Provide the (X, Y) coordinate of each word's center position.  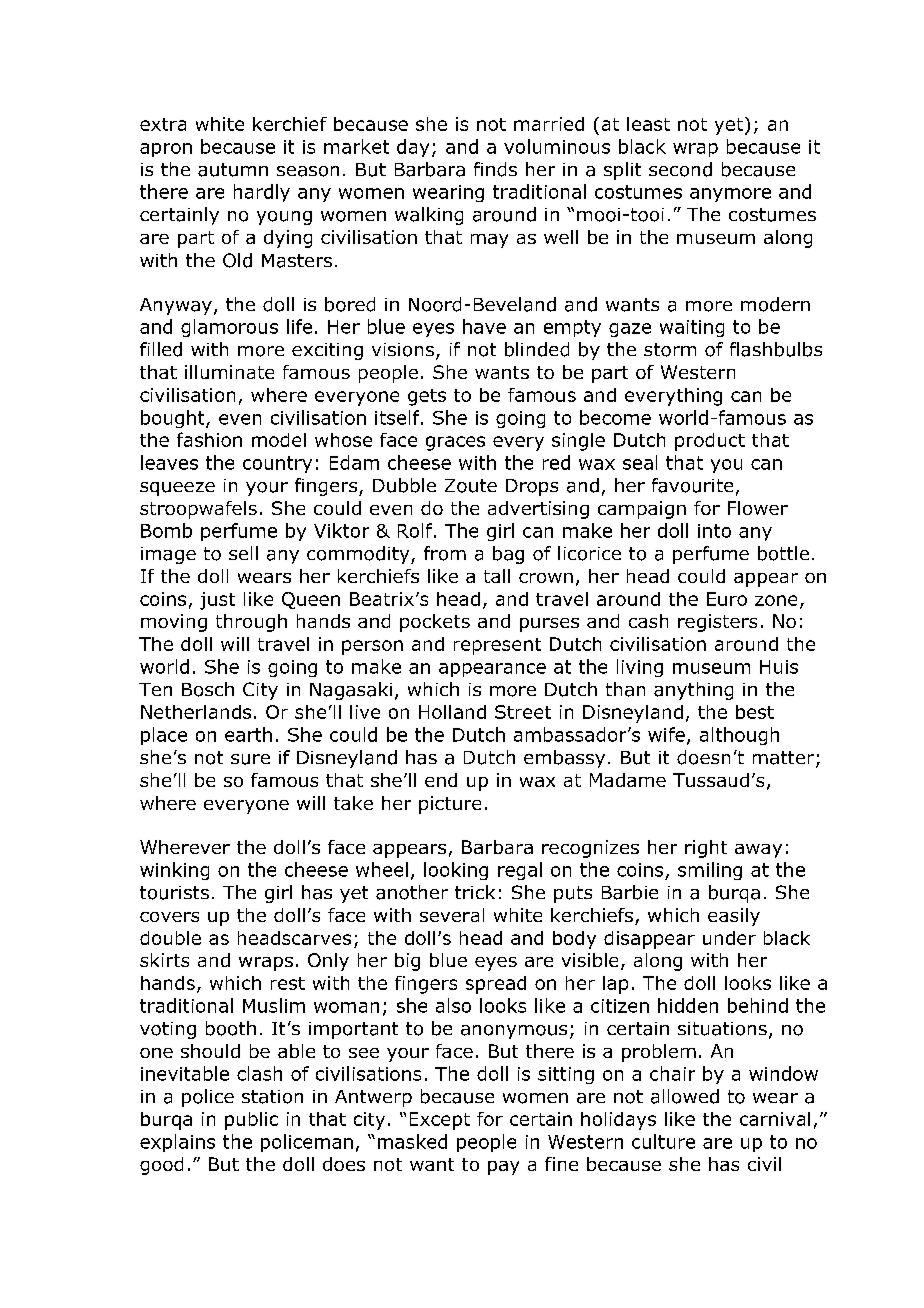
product (710, 442)
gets (427, 397)
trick (475, 892)
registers (717, 623)
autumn (233, 170)
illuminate (229, 372)
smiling (710, 871)
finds (495, 169)
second (680, 169)
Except (440, 1121)
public (251, 1121)
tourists (174, 893)
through (251, 623)
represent (497, 646)
